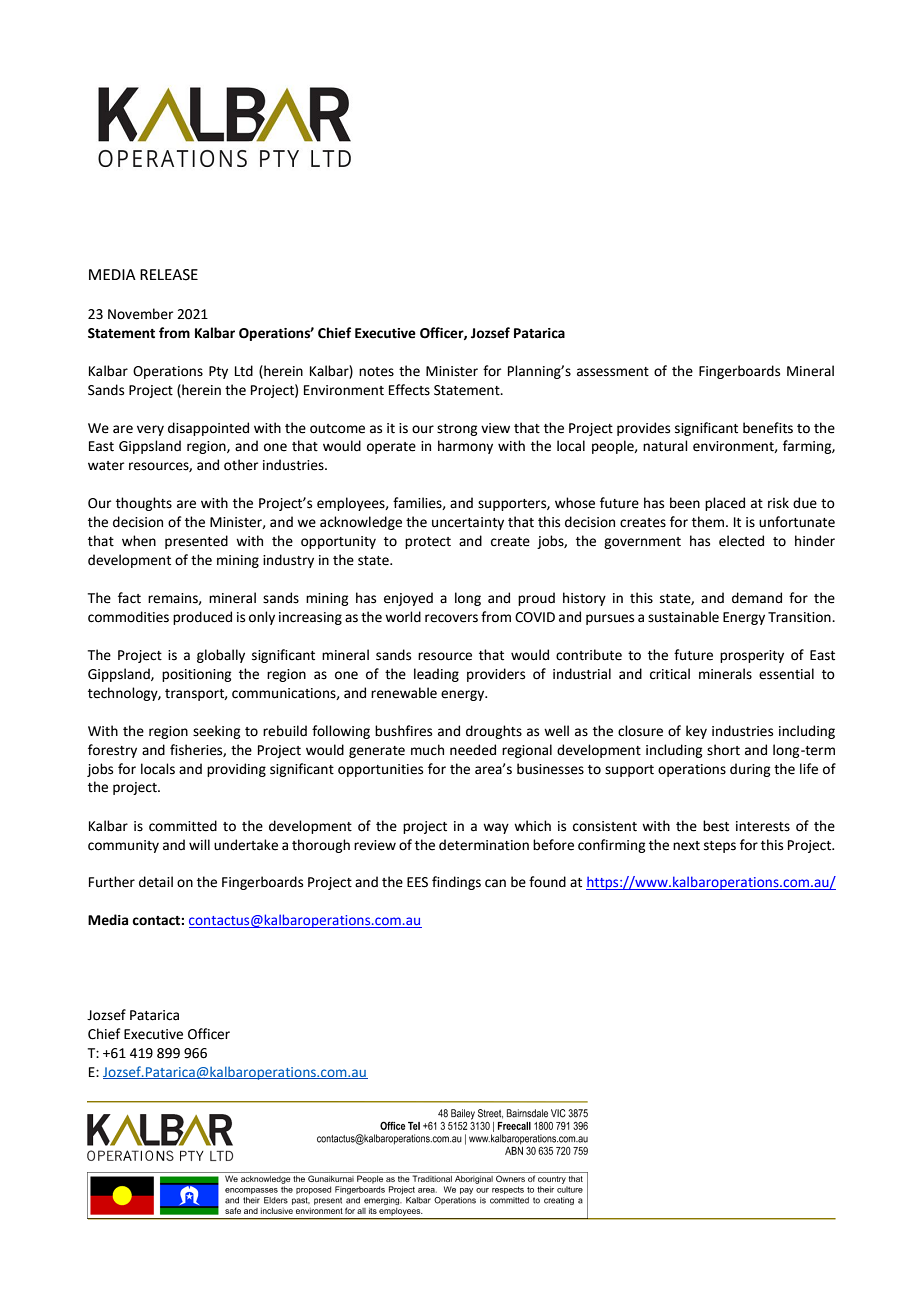  Describe the element at coordinates (720, 847) in the screenshot. I see `steps` at that location.
